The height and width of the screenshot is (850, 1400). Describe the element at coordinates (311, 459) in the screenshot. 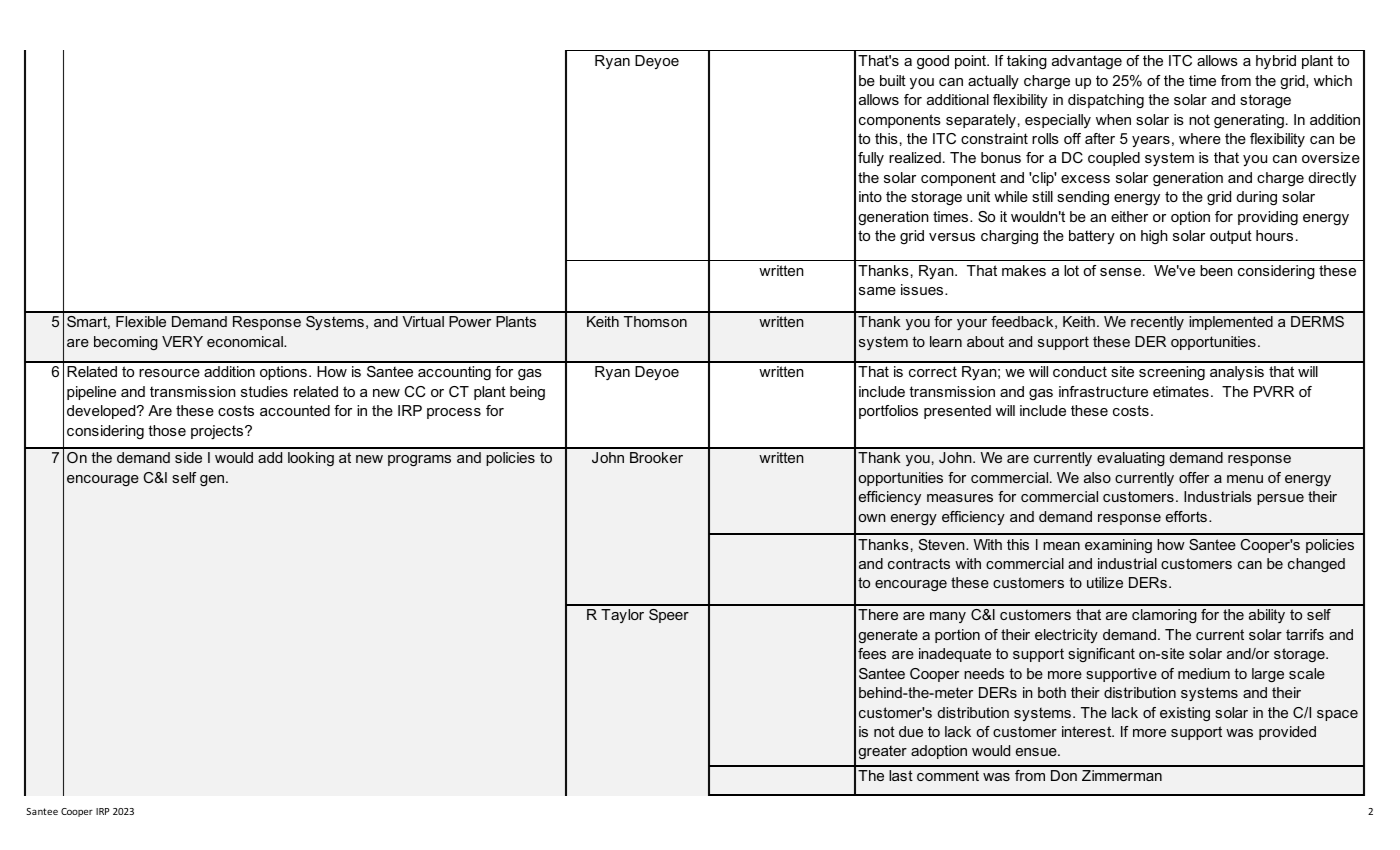

I see `looking` at that location.
